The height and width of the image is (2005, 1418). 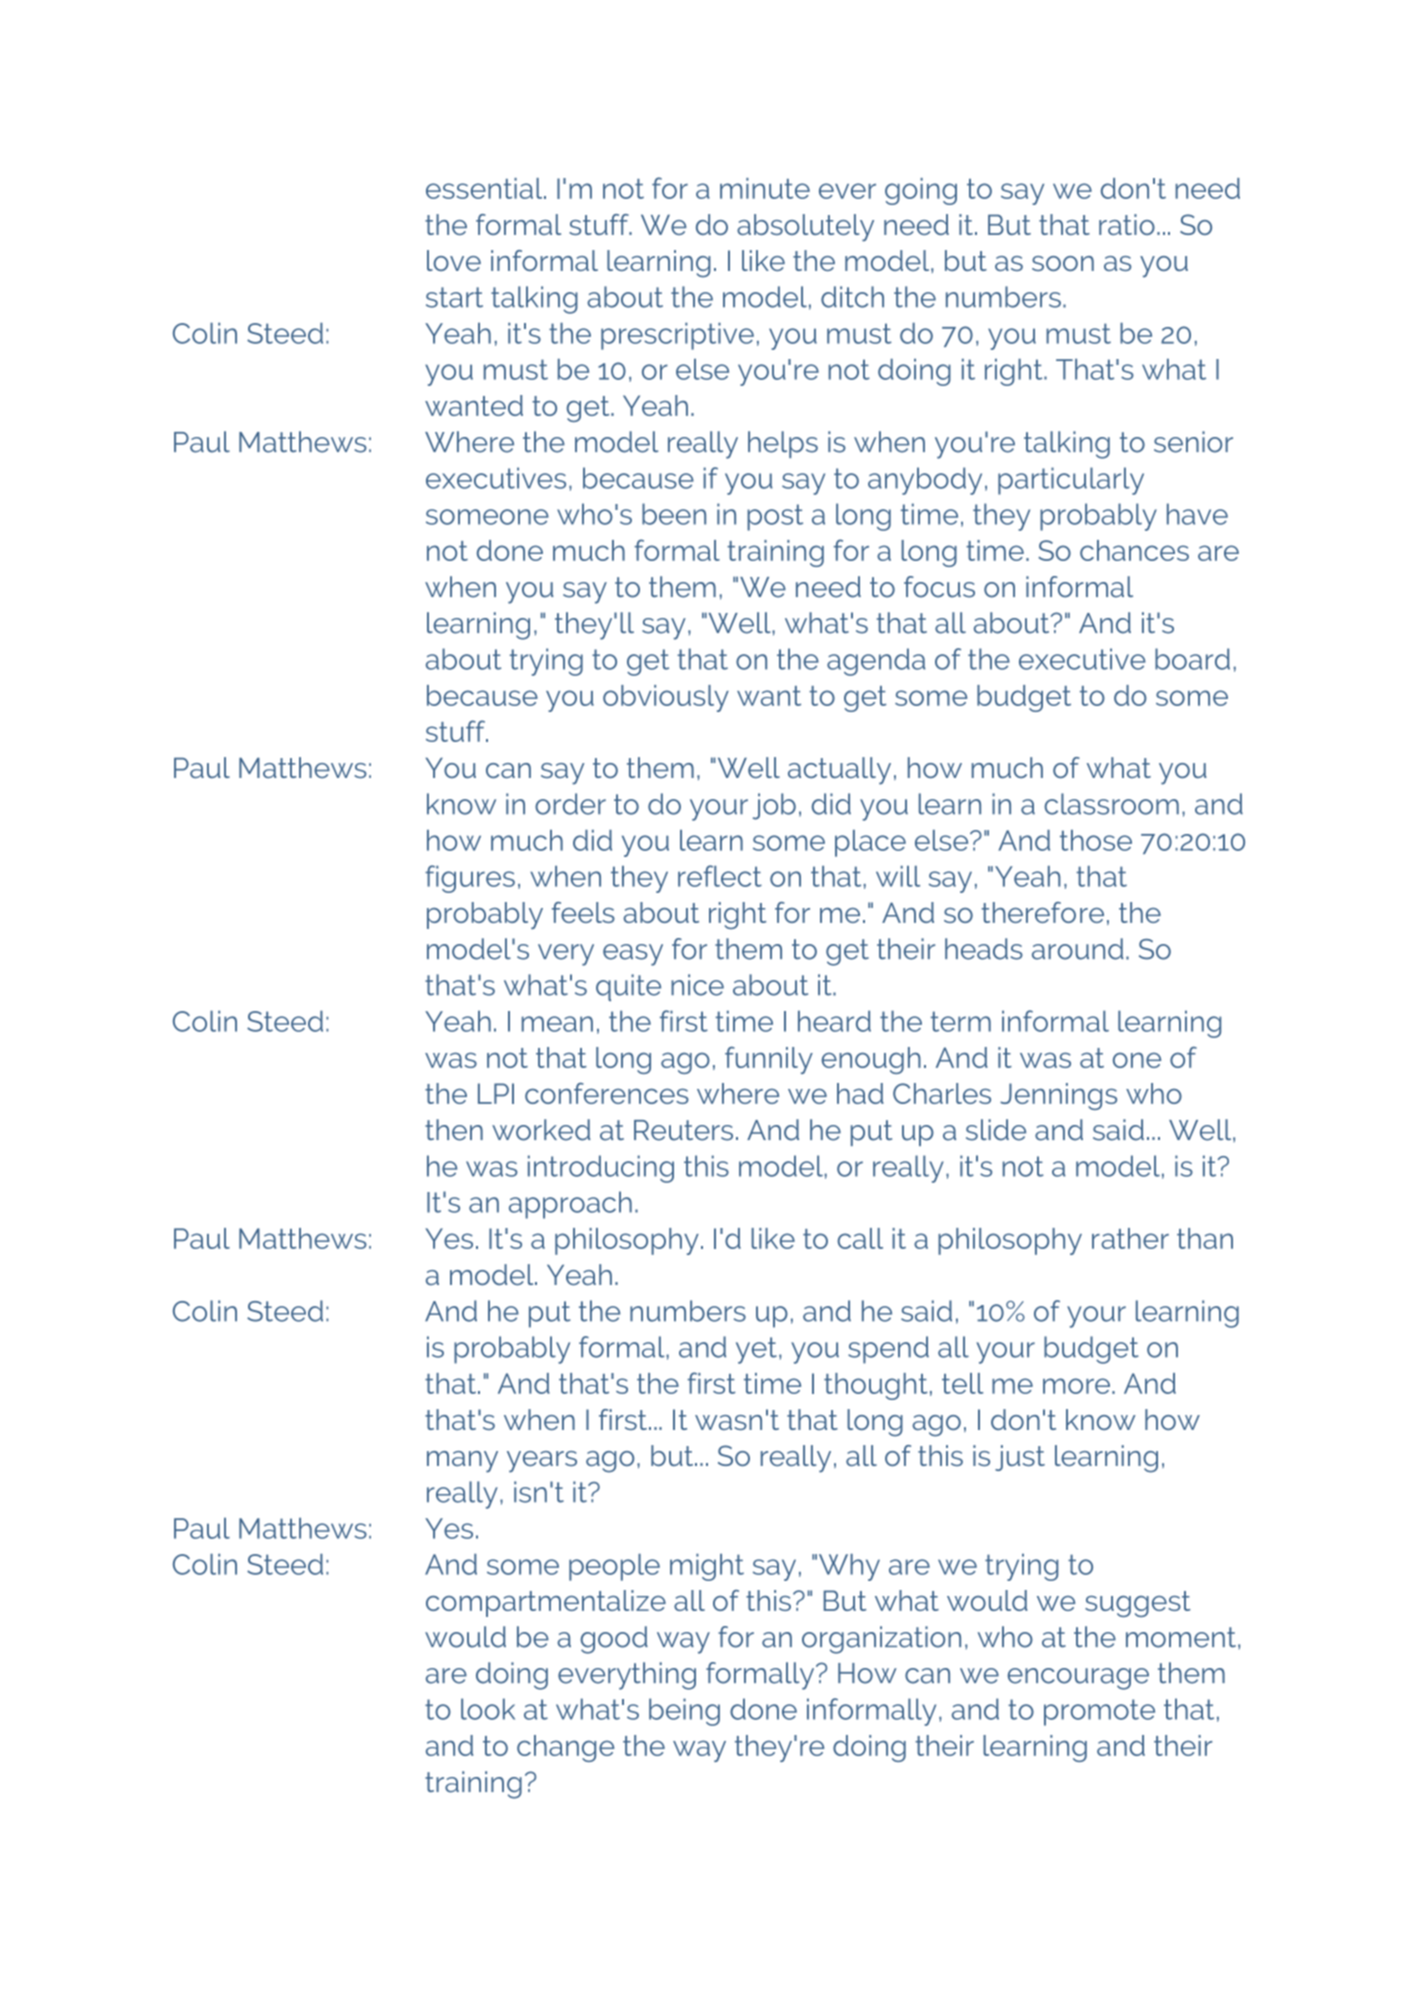 I want to click on rather, so click(x=1130, y=1238).
